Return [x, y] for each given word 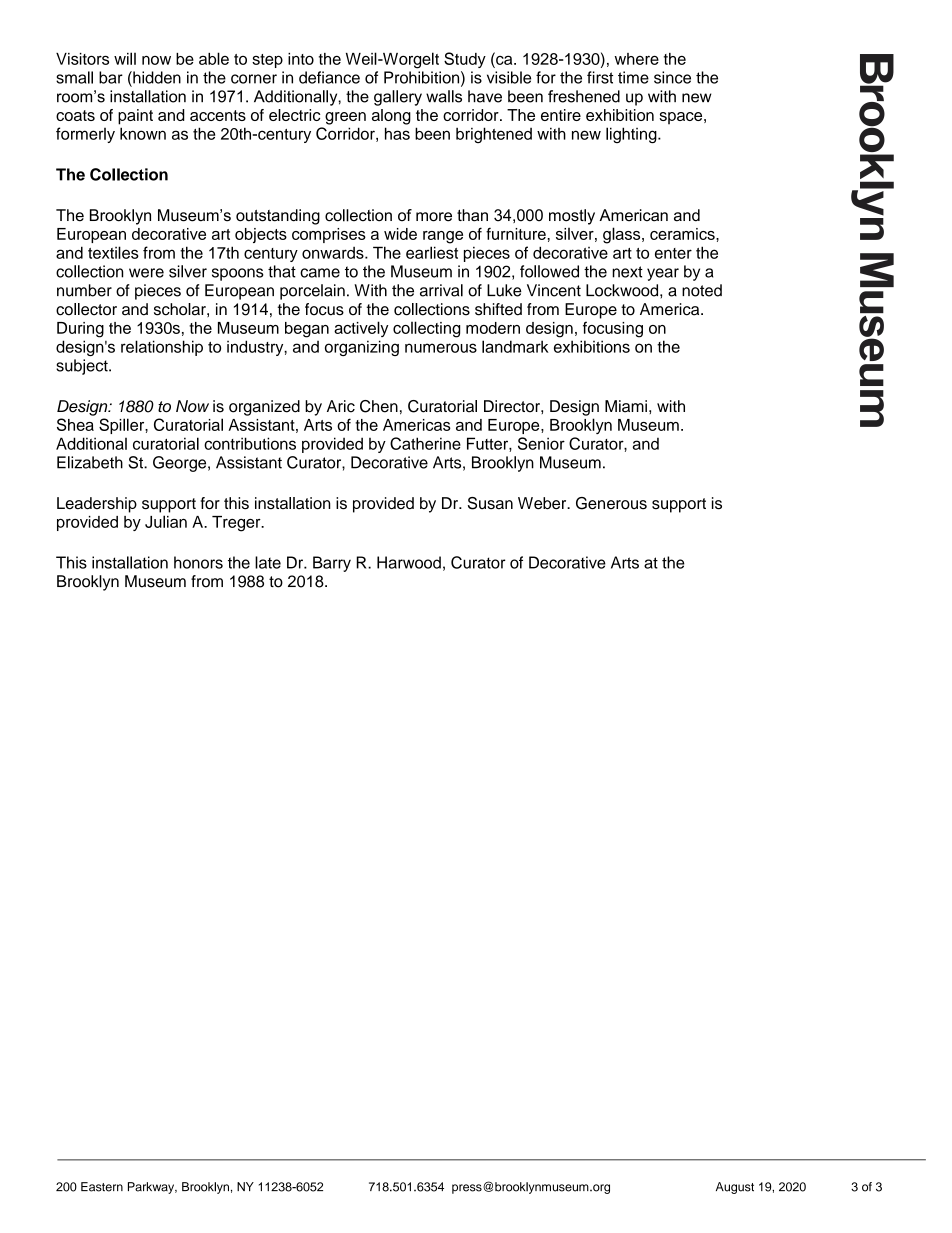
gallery [398, 98]
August [735, 1188]
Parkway [152, 1188]
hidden [156, 77]
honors [198, 562]
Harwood [409, 562]
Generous [611, 503]
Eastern [102, 1187]
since [672, 77]
